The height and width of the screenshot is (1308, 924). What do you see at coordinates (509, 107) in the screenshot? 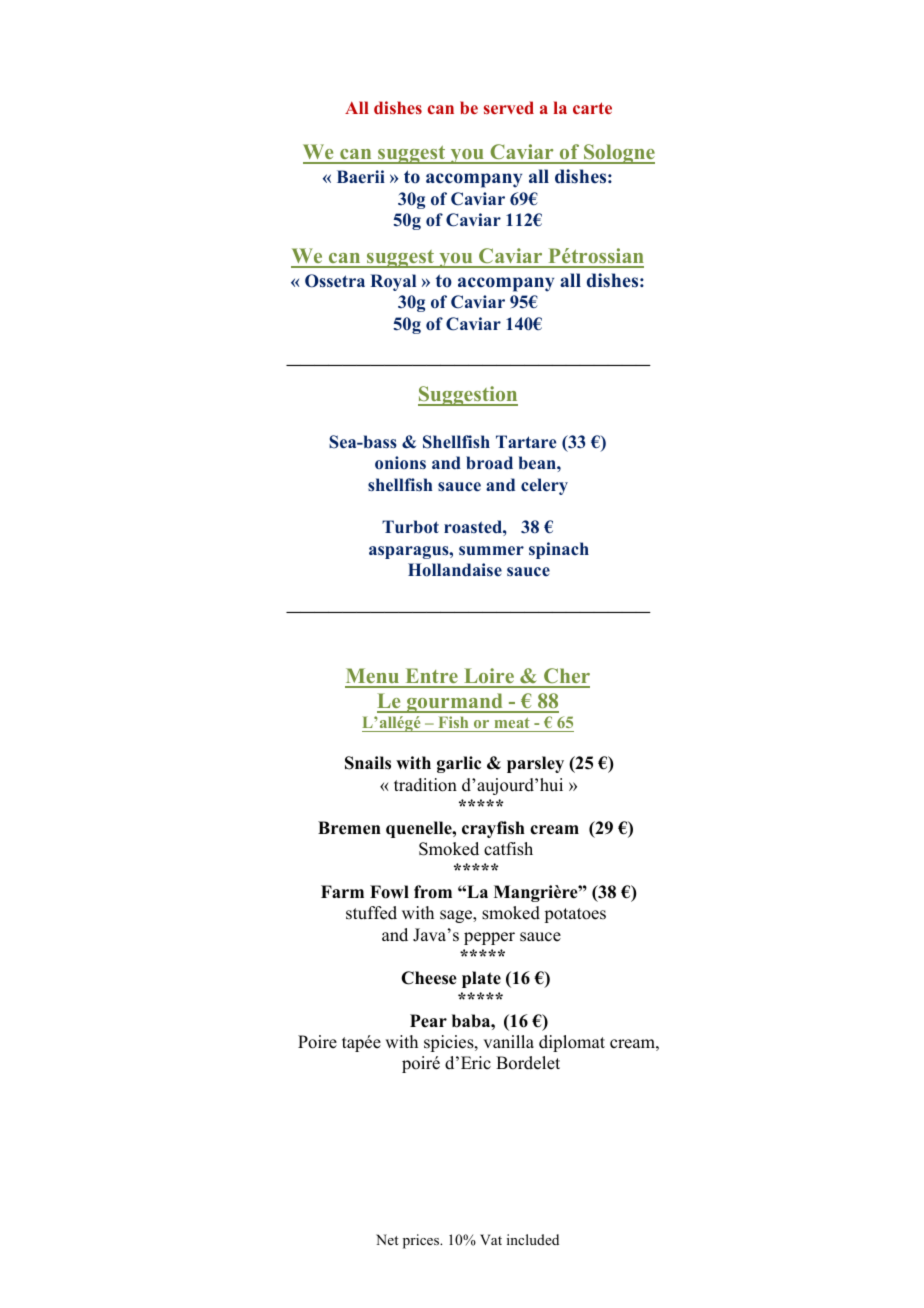
I see `served` at bounding box center [509, 107].
